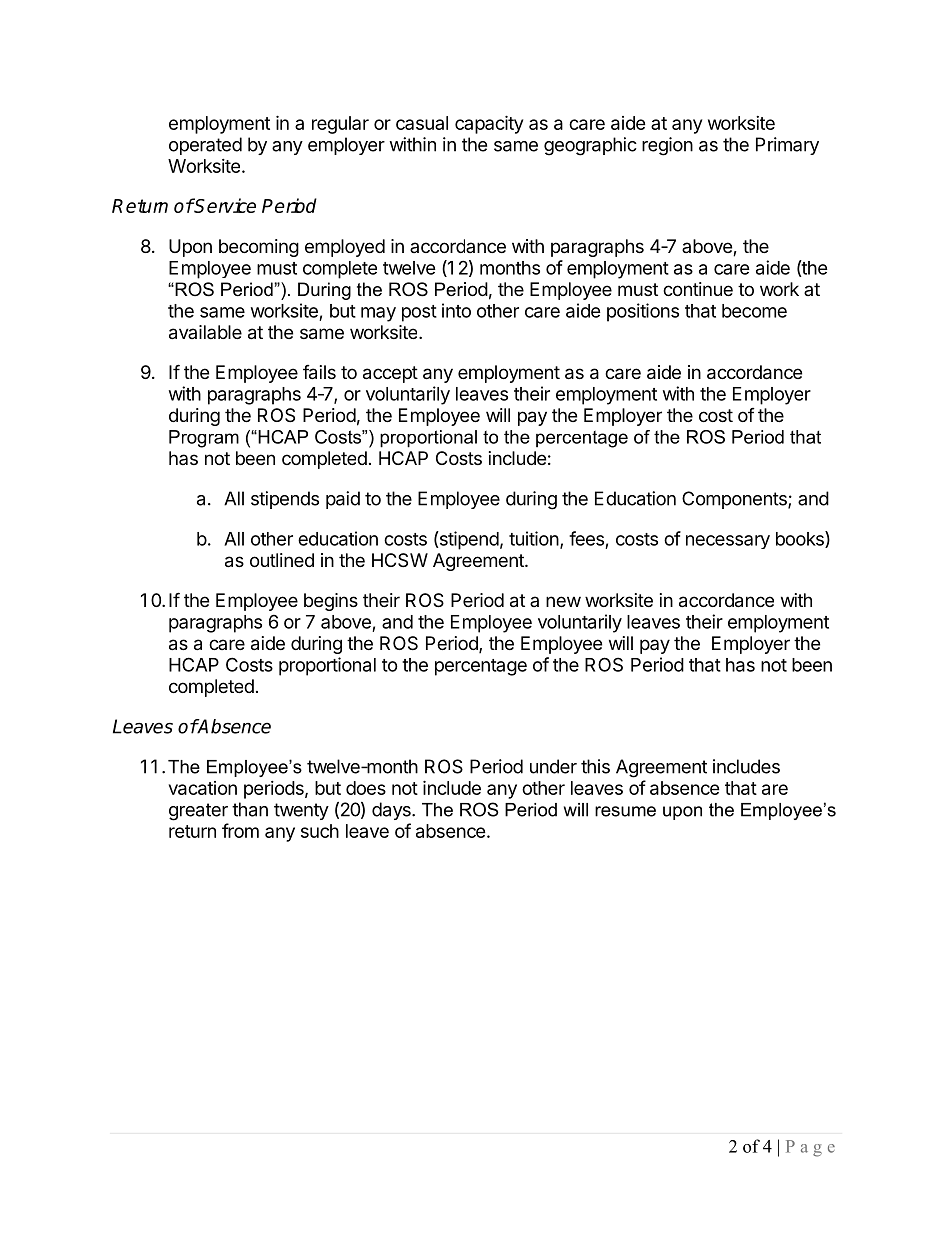 The width and height of the document is (952, 1233). I want to click on tuition, so click(534, 538).
